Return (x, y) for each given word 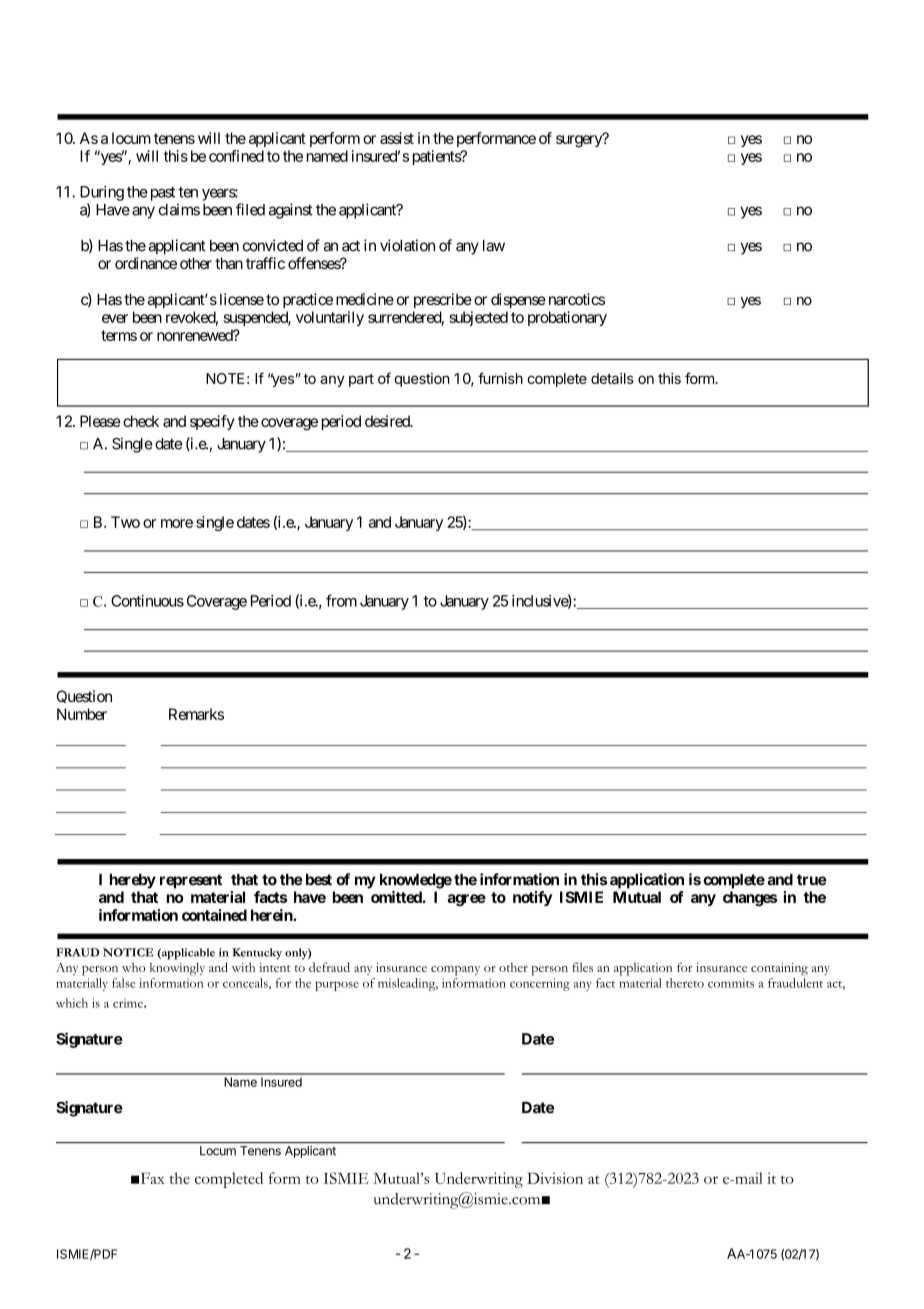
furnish (500, 378)
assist (397, 138)
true (812, 880)
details (612, 378)
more (177, 523)
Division (555, 1178)
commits (731, 983)
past (161, 194)
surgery (580, 140)
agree (466, 900)
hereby (133, 881)
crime (129, 1003)
